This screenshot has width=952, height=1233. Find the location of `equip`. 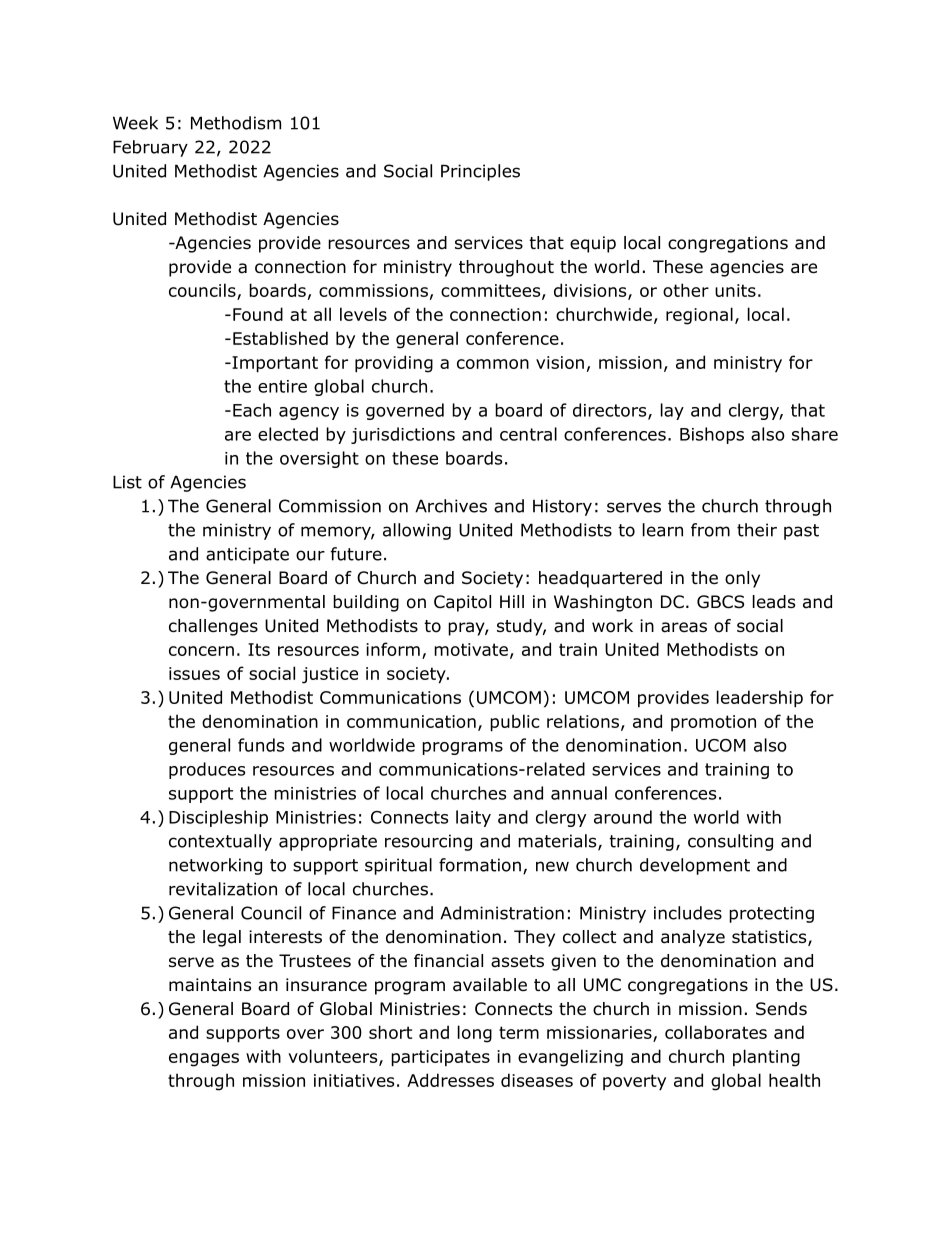

equip is located at coordinates (593, 244).
